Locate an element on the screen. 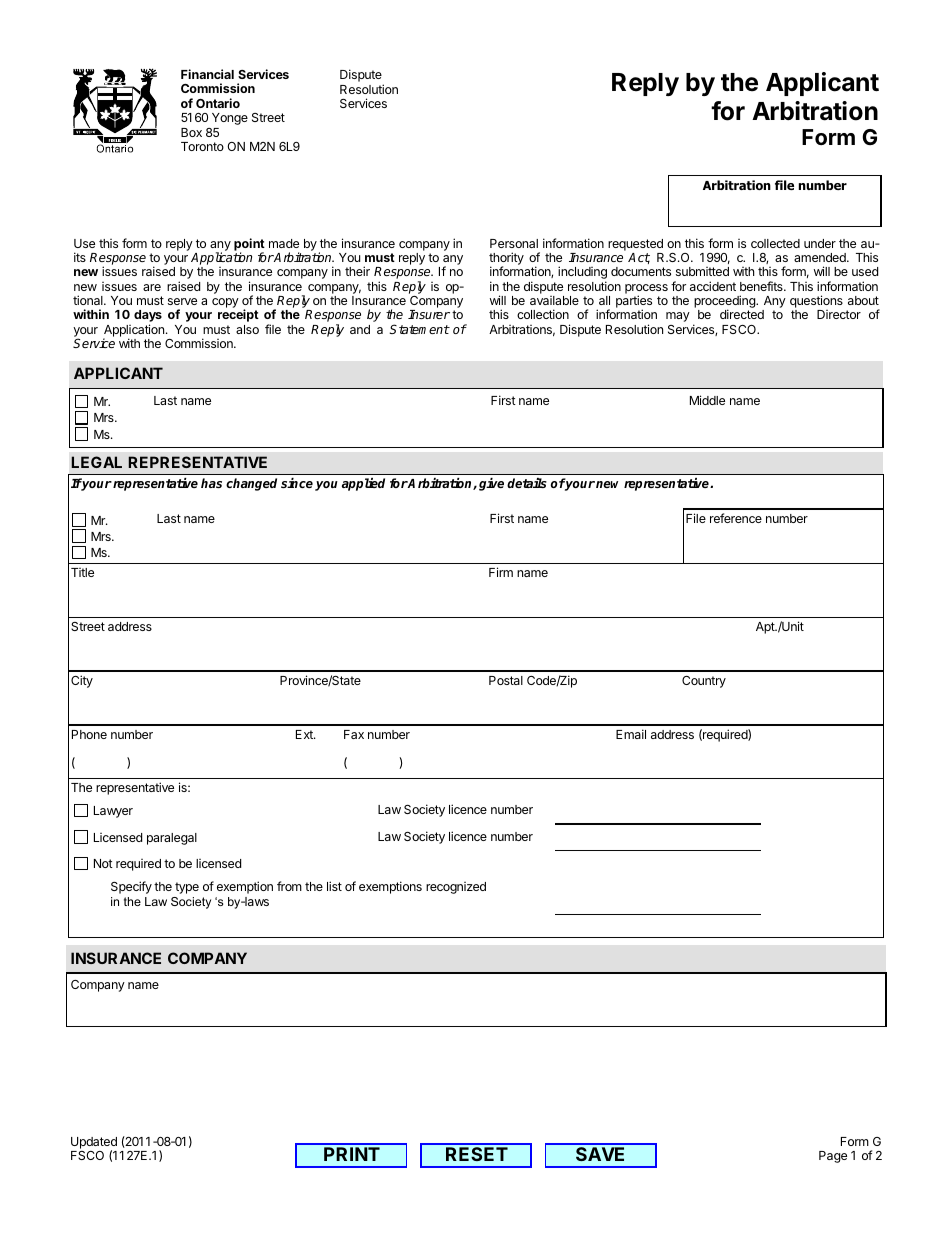  Box is located at coordinates (191, 132).
